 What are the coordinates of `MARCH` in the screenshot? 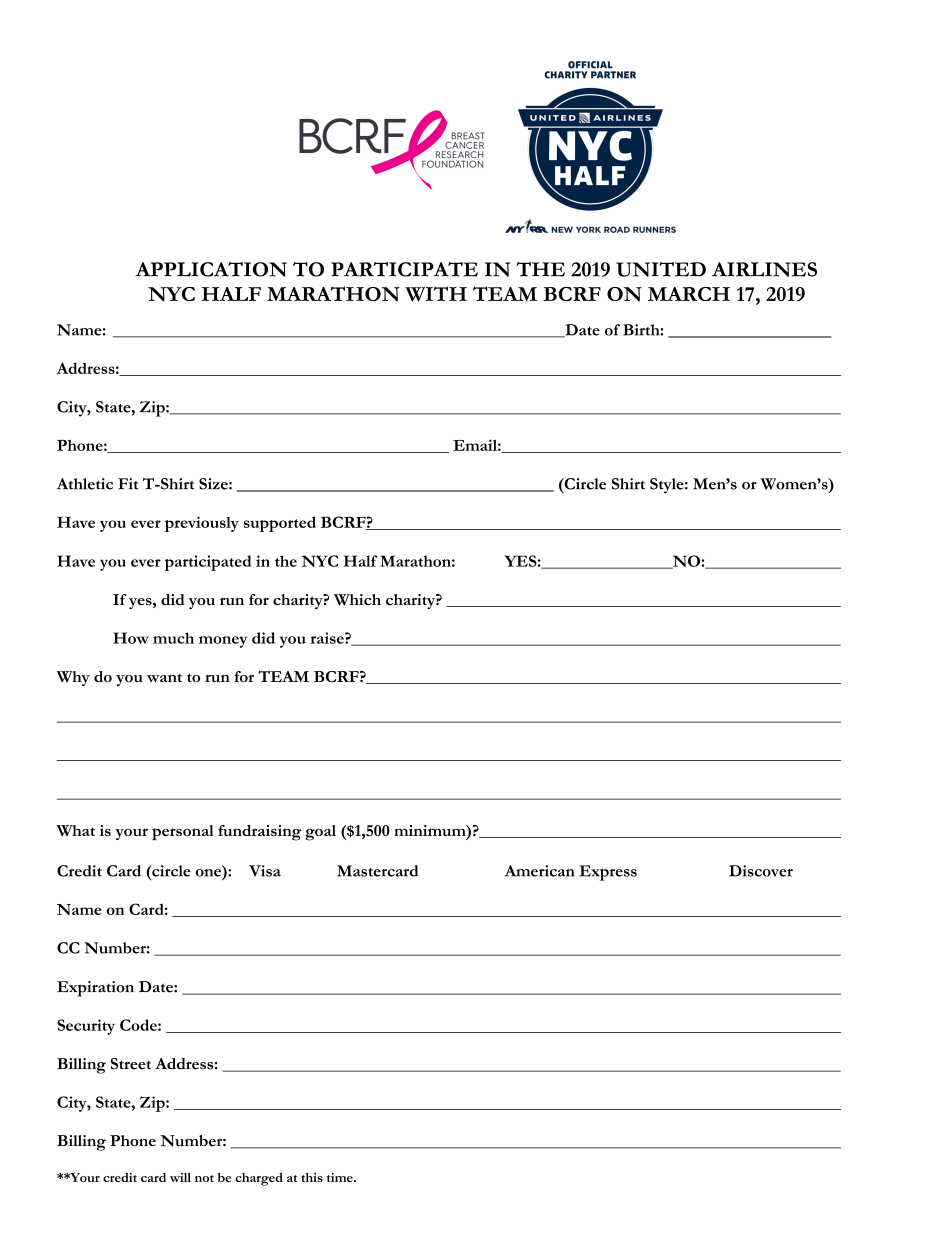 It's located at (689, 294).
